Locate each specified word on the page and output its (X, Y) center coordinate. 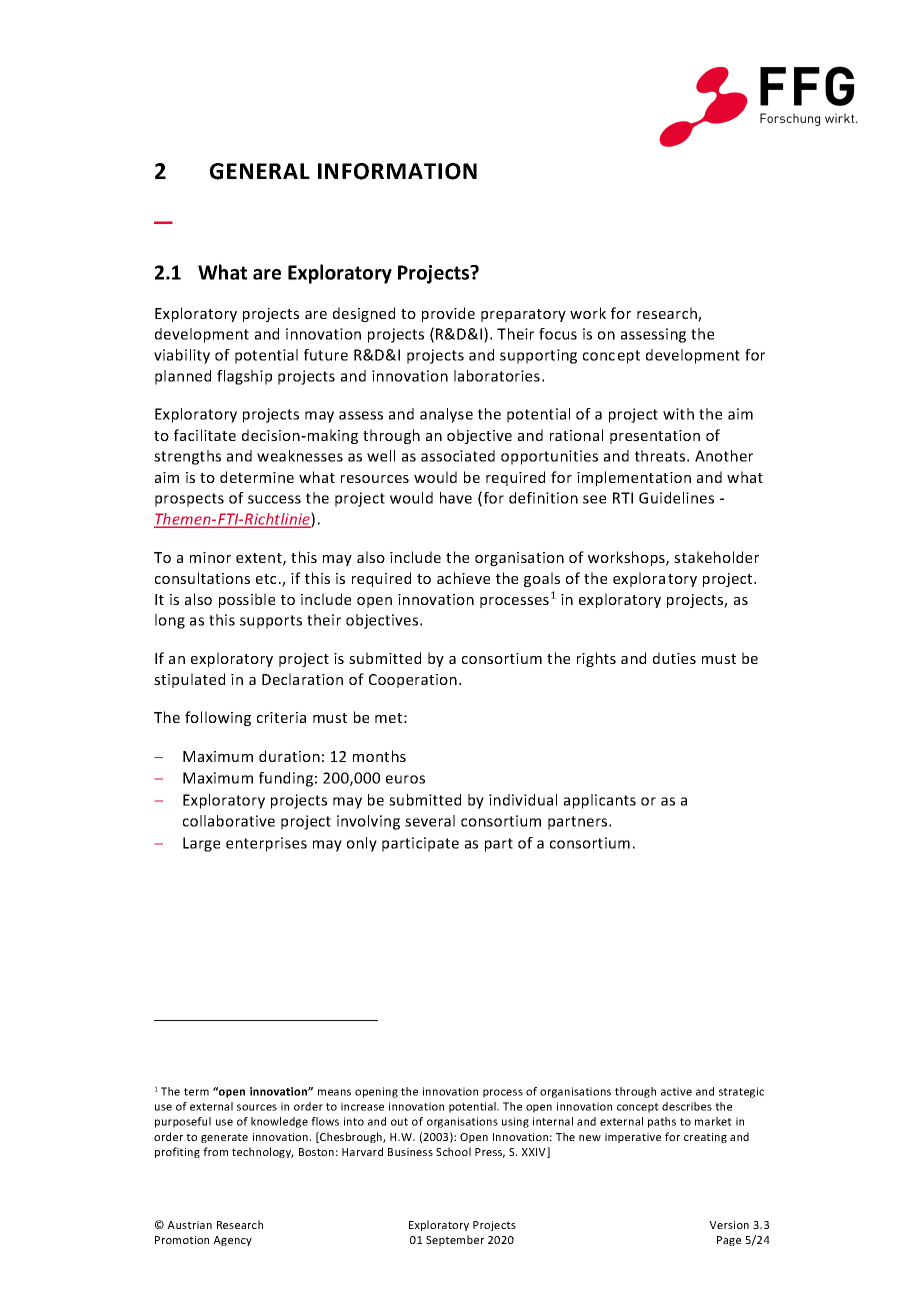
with (678, 414)
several (430, 821)
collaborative (229, 821)
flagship (244, 377)
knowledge (279, 1122)
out (399, 1122)
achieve (463, 578)
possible (247, 600)
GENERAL (260, 171)
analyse (446, 415)
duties (674, 658)
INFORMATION (397, 171)
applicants (600, 801)
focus (558, 334)
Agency (232, 1241)
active (676, 1091)
